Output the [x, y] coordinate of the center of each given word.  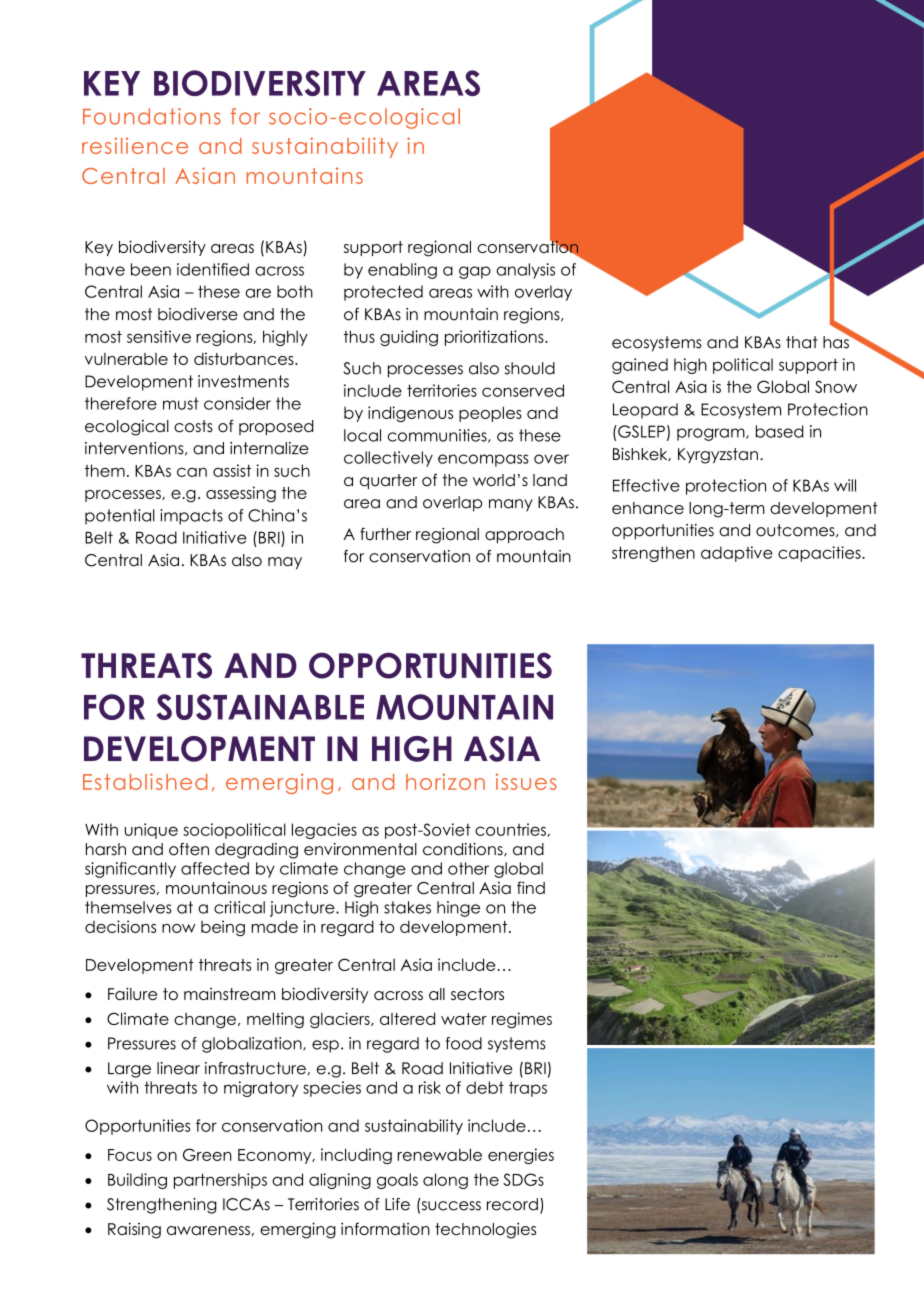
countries [511, 830]
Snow [836, 386]
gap [475, 272]
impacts [191, 517]
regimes [522, 1020]
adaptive [737, 554]
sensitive [159, 336]
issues [526, 781]
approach [524, 535]
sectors [477, 994]
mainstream [229, 994]
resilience [135, 145]
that [802, 342]
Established [145, 781]
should [530, 368]
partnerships [220, 1181]
